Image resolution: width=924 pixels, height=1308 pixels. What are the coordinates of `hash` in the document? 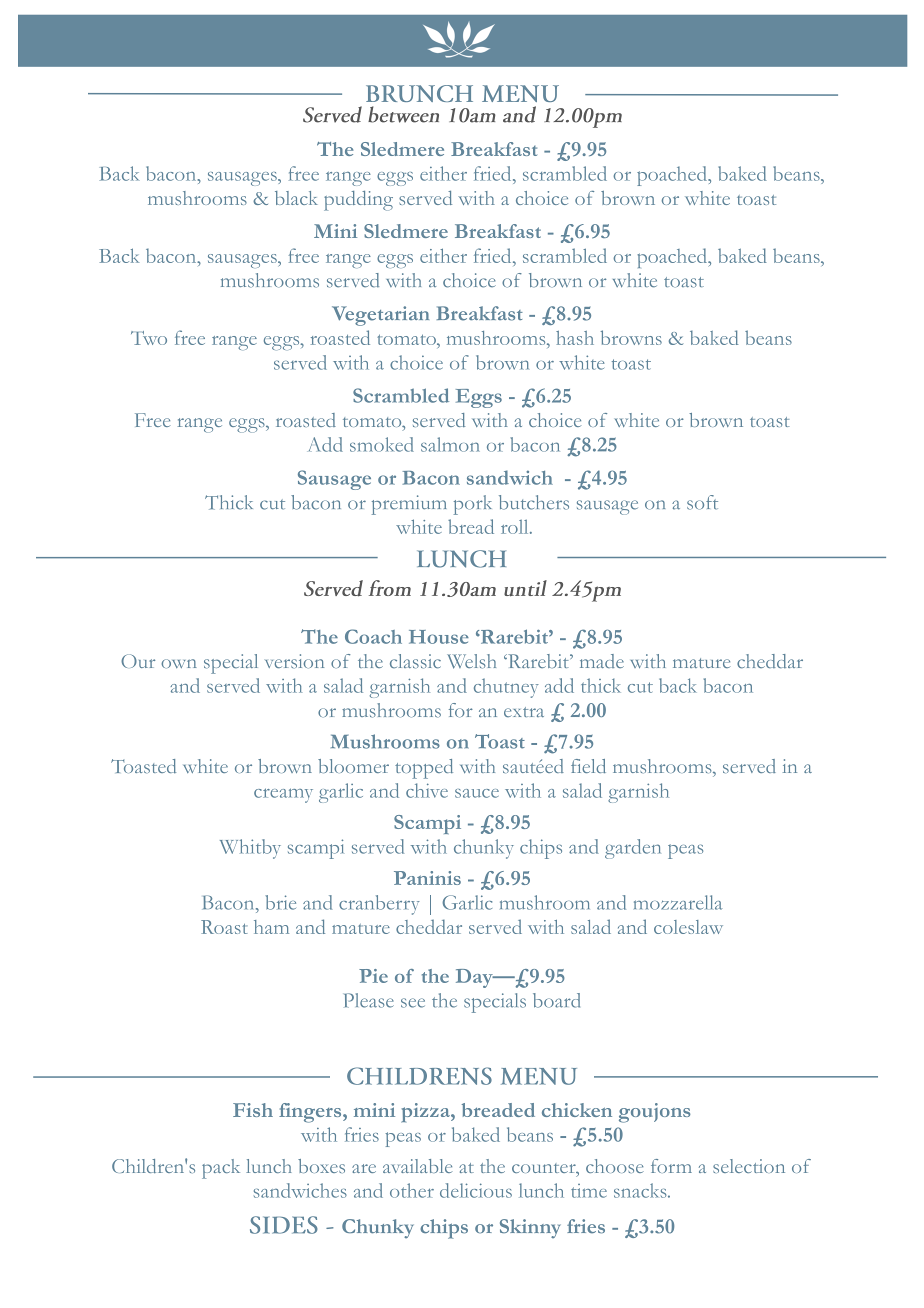 It's located at (575, 338).
